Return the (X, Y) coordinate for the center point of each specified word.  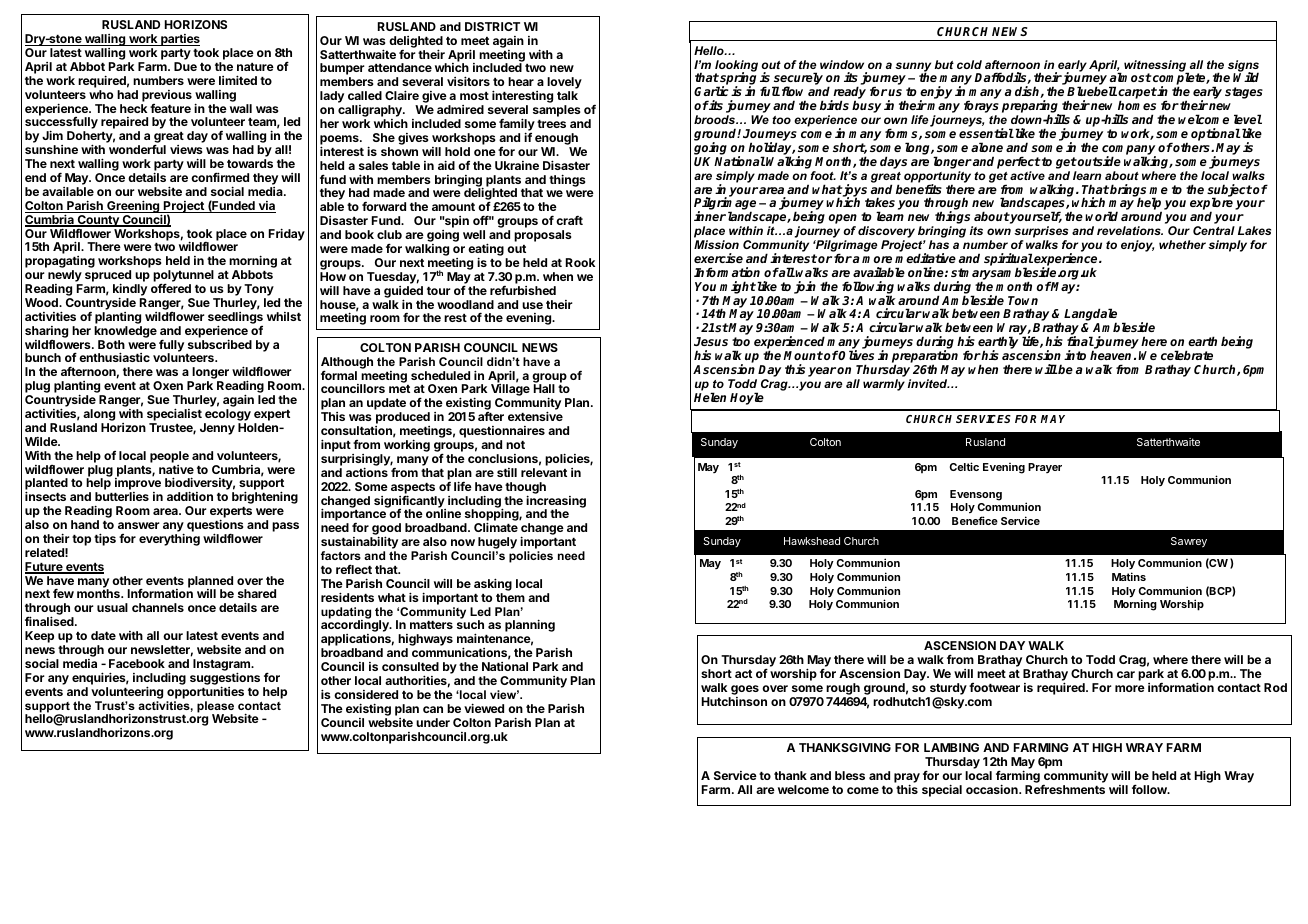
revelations (1130, 230)
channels (158, 607)
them (510, 597)
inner (710, 216)
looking (736, 67)
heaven (1112, 355)
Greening (133, 207)
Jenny (217, 429)
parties (179, 40)
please (215, 708)
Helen (710, 397)
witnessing (1156, 67)
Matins (1129, 576)
